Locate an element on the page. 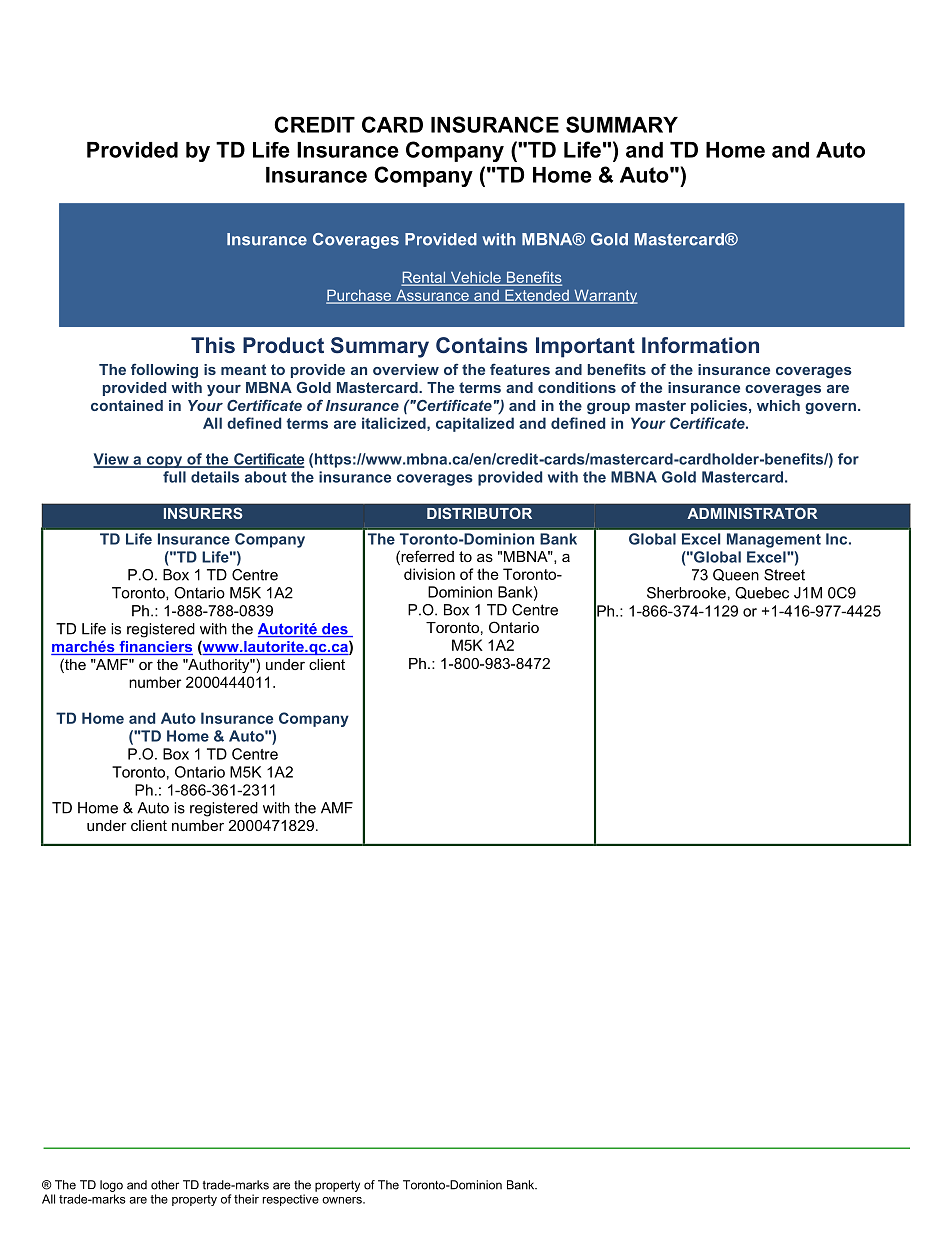 The width and height of the document is (952, 1233). financiers is located at coordinates (155, 648).
